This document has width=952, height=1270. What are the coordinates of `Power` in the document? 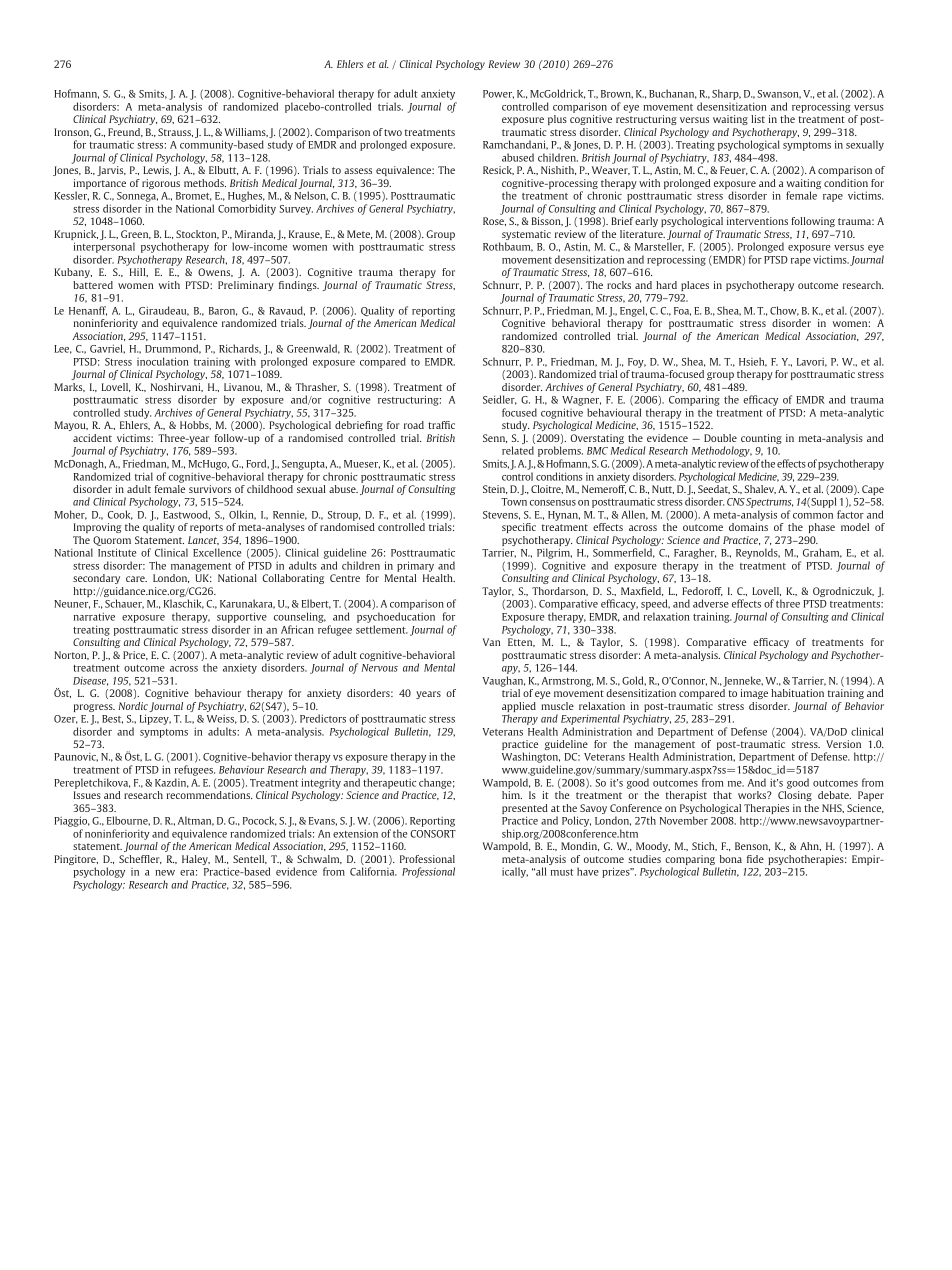 It's located at (498, 94).
